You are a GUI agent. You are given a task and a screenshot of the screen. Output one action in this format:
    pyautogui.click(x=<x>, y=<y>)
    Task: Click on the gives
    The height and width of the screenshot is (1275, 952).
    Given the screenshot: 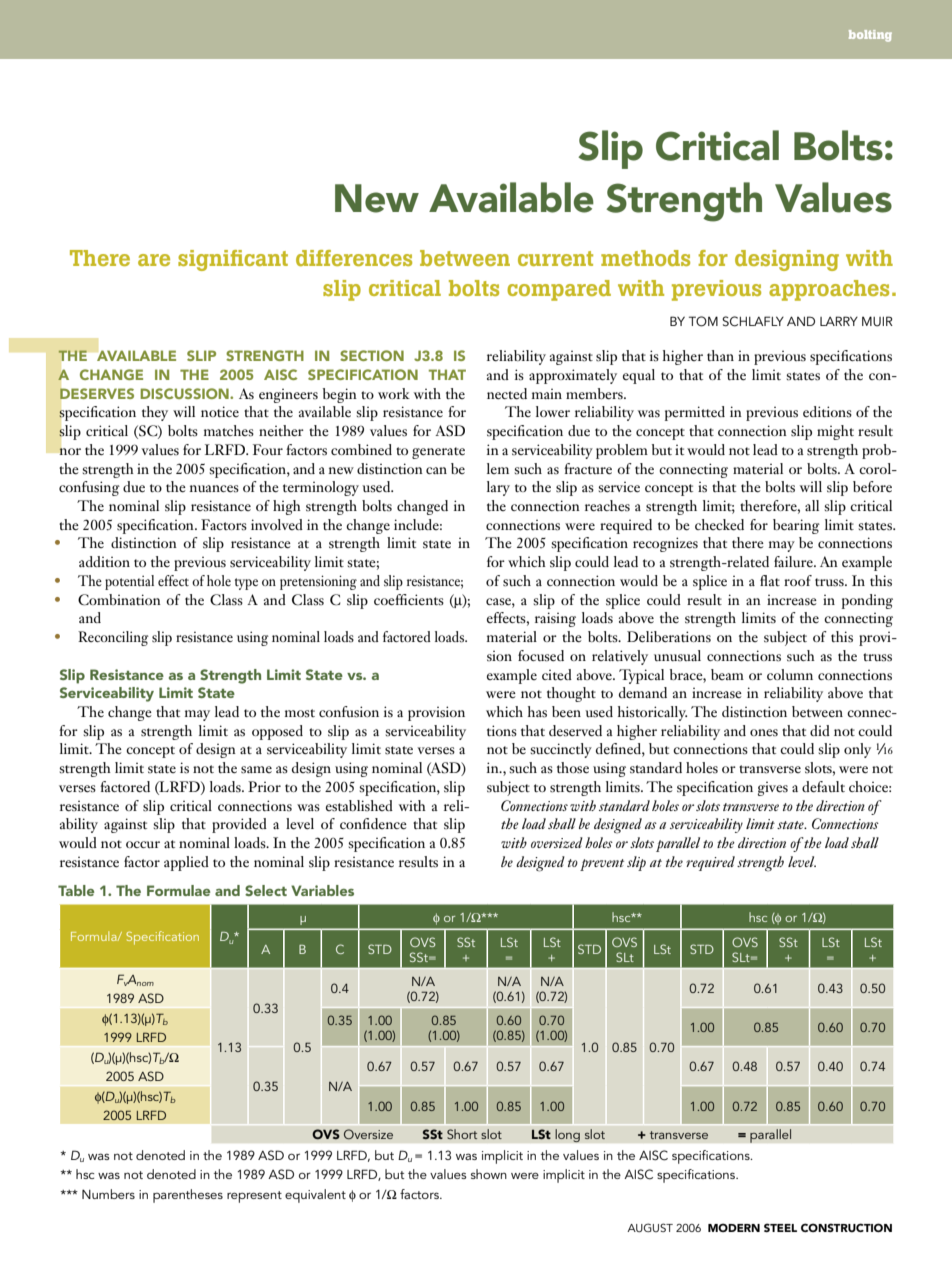 What is the action you would take?
    pyautogui.click(x=773, y=789)
